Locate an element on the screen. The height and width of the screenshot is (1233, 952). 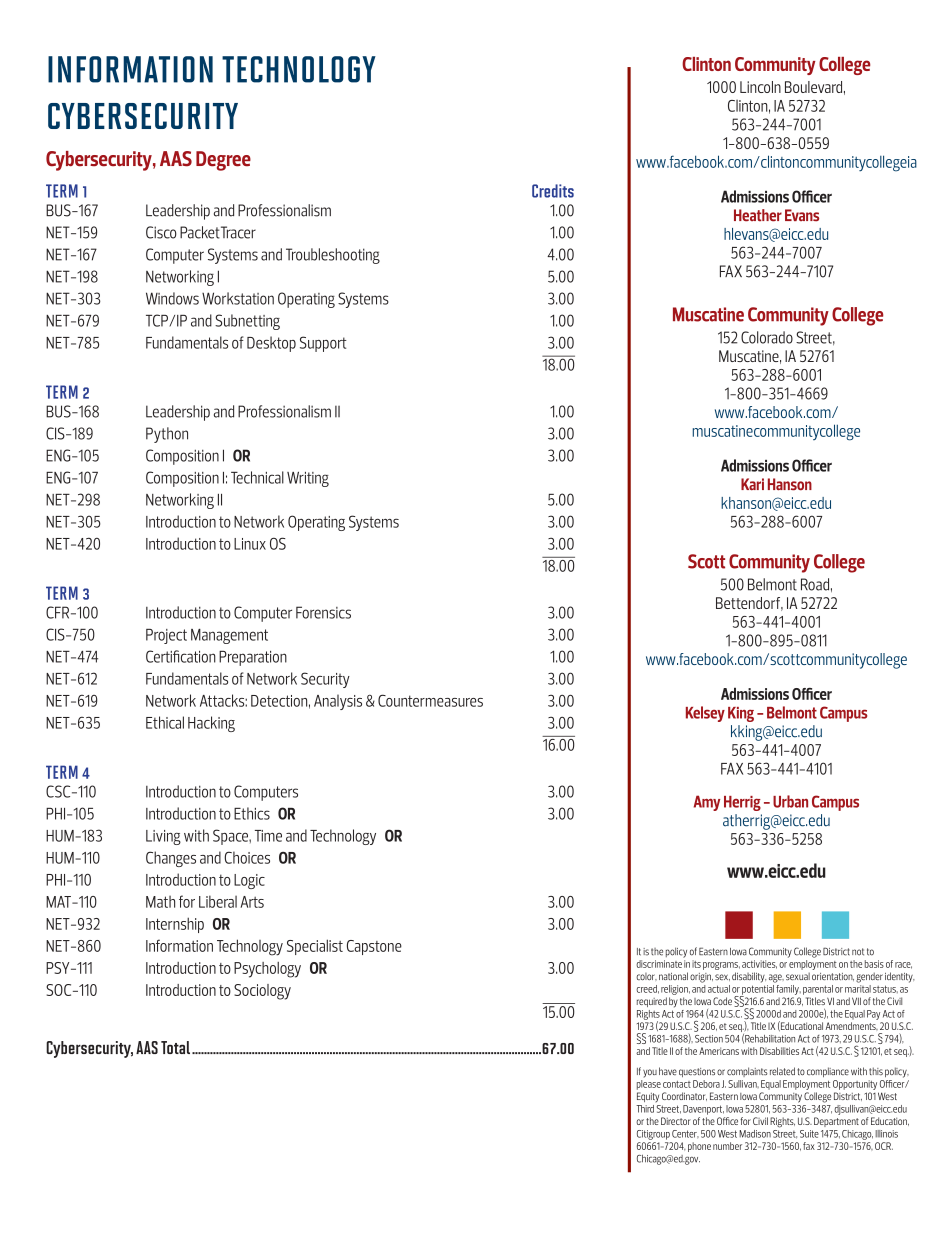
Credits is located at coordinates (553, 191).
